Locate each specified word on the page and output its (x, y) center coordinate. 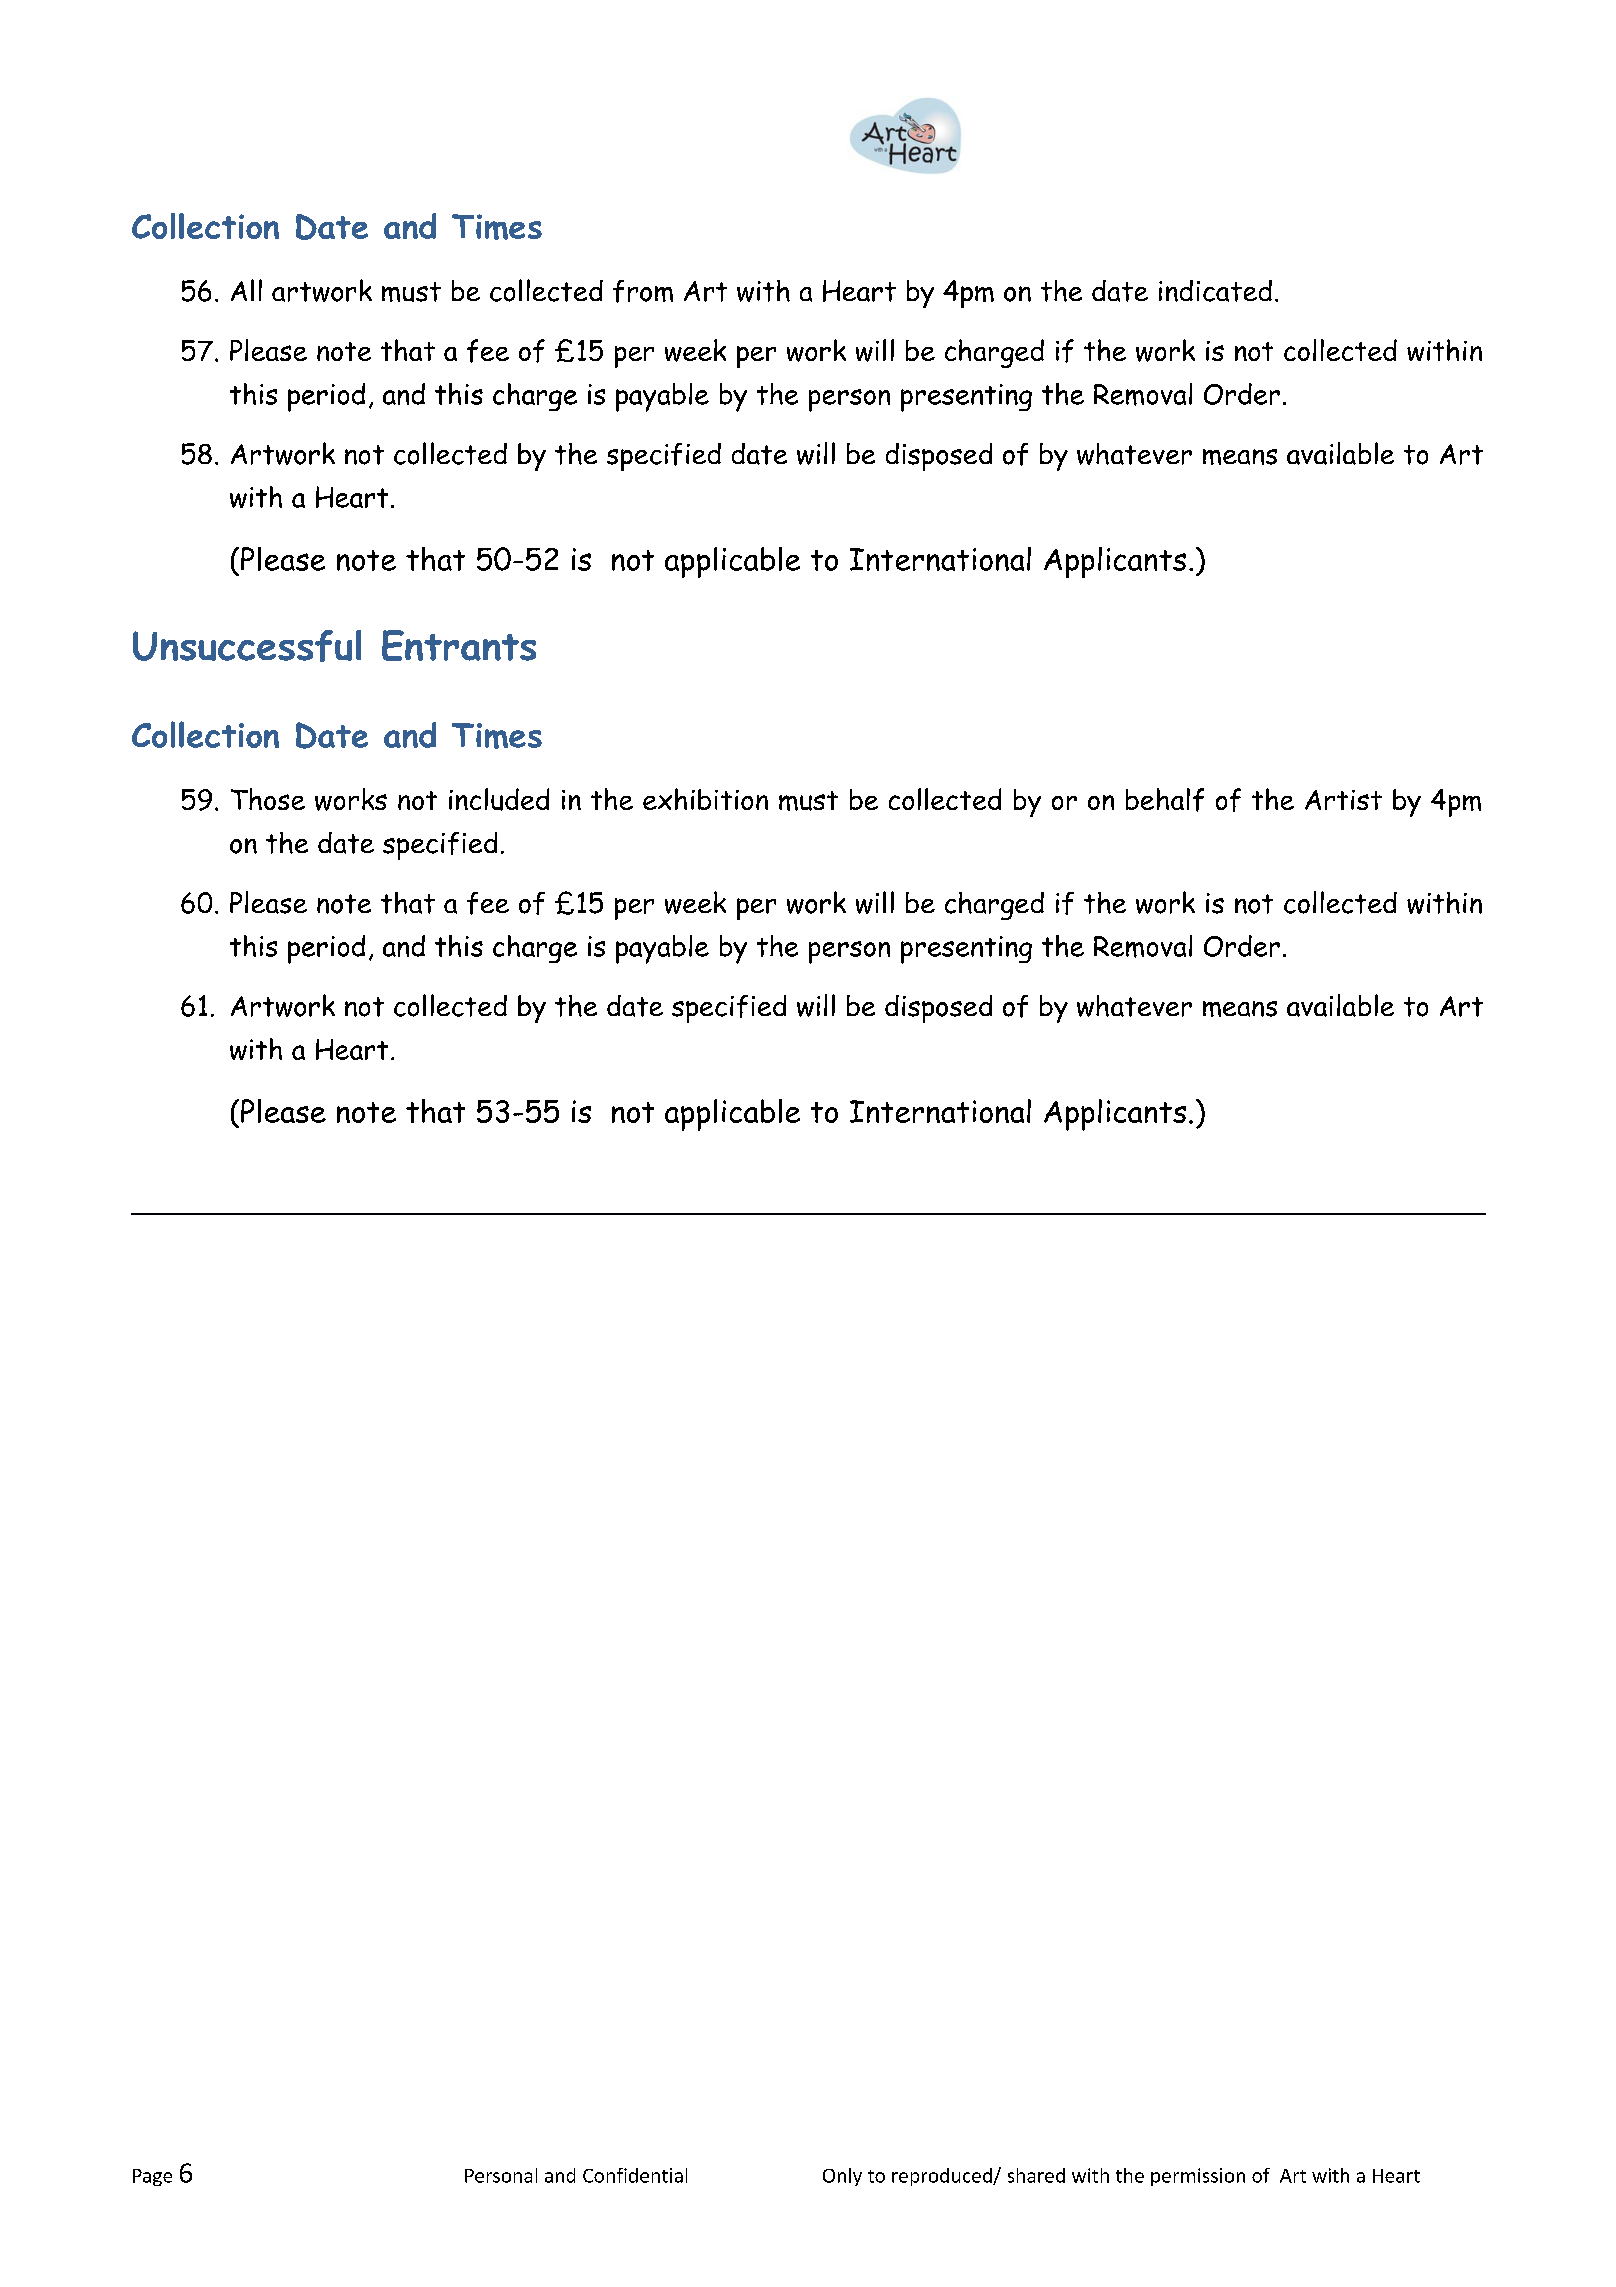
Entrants (459, 645)
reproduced (943, 2177)
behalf (1165, 800)
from (643, 291)
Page (152, 2177)
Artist (1343, 800)
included (499, 799)
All (246, 290)
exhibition (705, 799)
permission (1198, 2177)
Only (842, 2177)
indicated (1215, 291)
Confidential (635, 2175)
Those (268, 799)
